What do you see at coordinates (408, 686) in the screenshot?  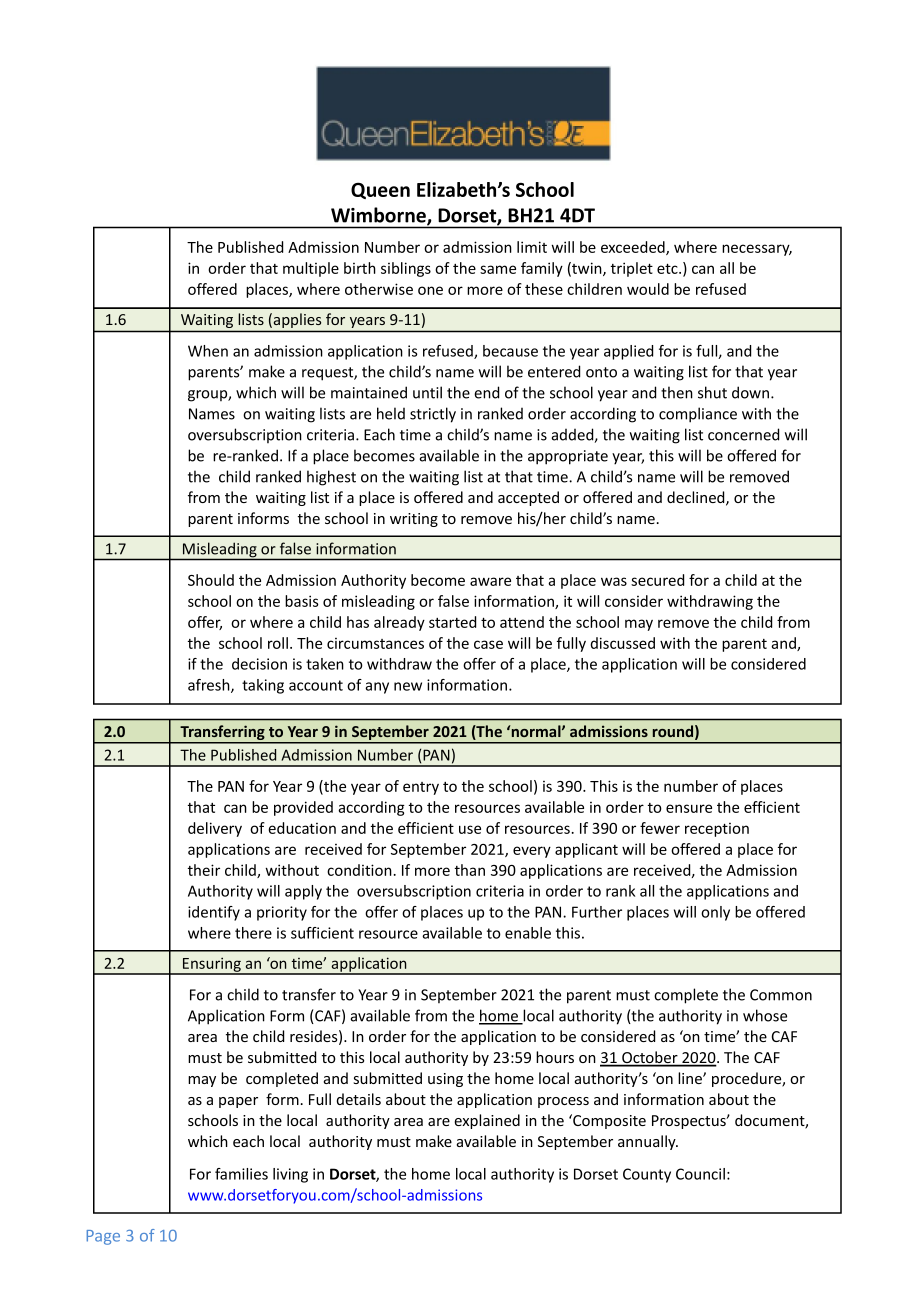 I see `new` at bounding box center [408, 686].
